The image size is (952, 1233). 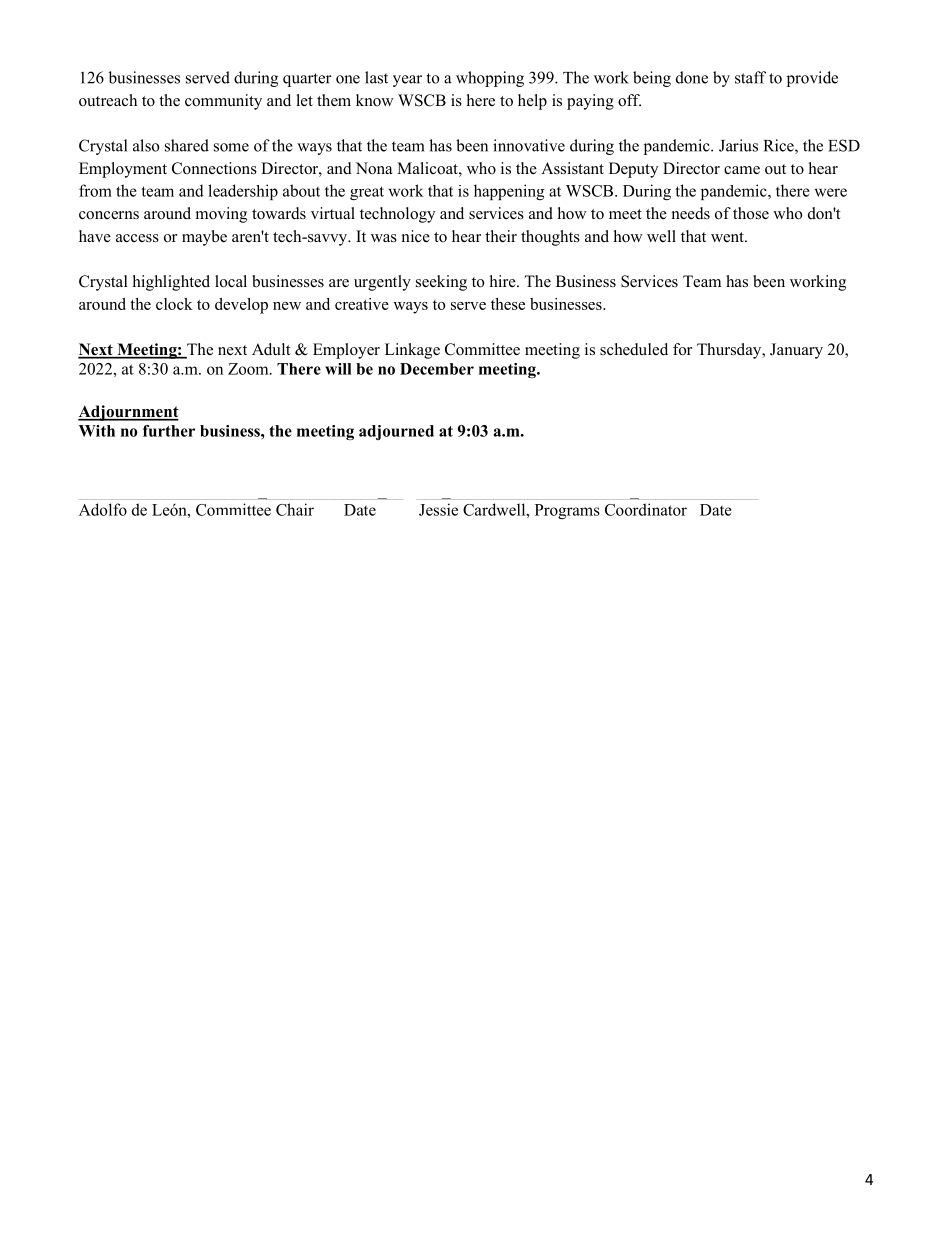 I want to click on staff, so click(x=750, y=77).
